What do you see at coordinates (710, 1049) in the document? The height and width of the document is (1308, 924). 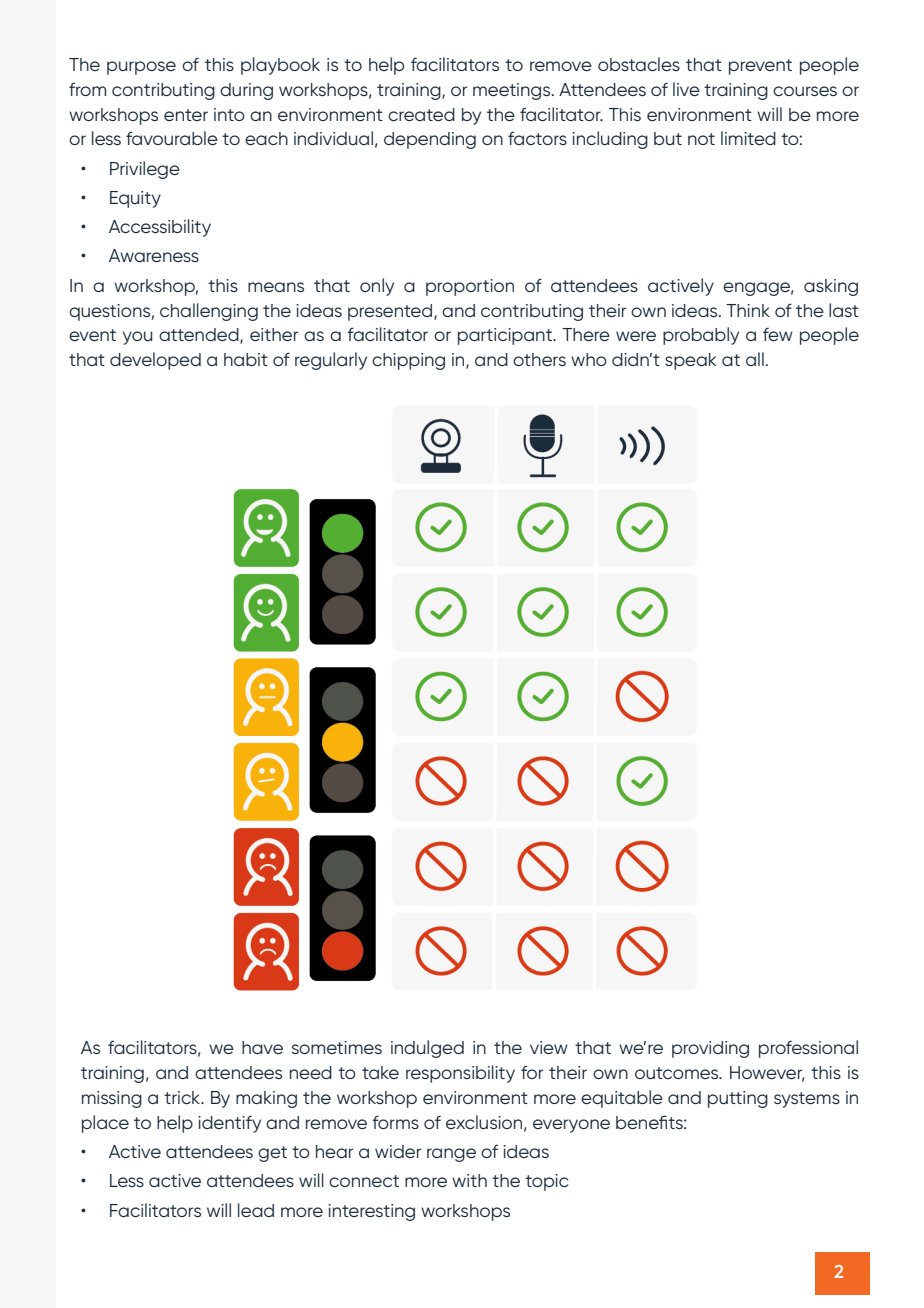 I see `providing` at bounding box center [710, 1049].
